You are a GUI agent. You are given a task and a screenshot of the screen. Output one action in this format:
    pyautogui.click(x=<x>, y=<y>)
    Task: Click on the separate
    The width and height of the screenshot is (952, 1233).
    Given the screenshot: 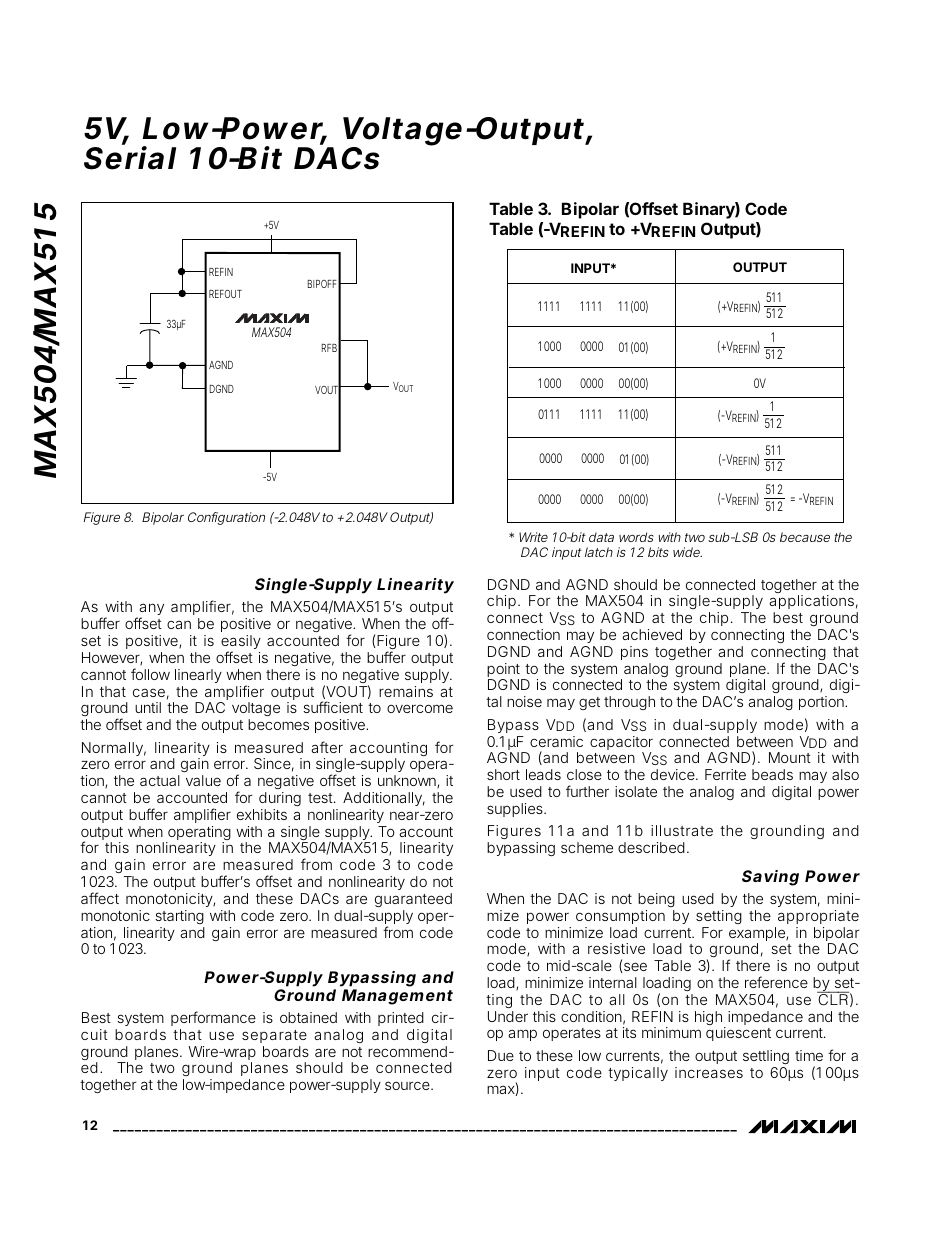 What is the action you would take?
    pyautogui.click(x=274, y=1036)
